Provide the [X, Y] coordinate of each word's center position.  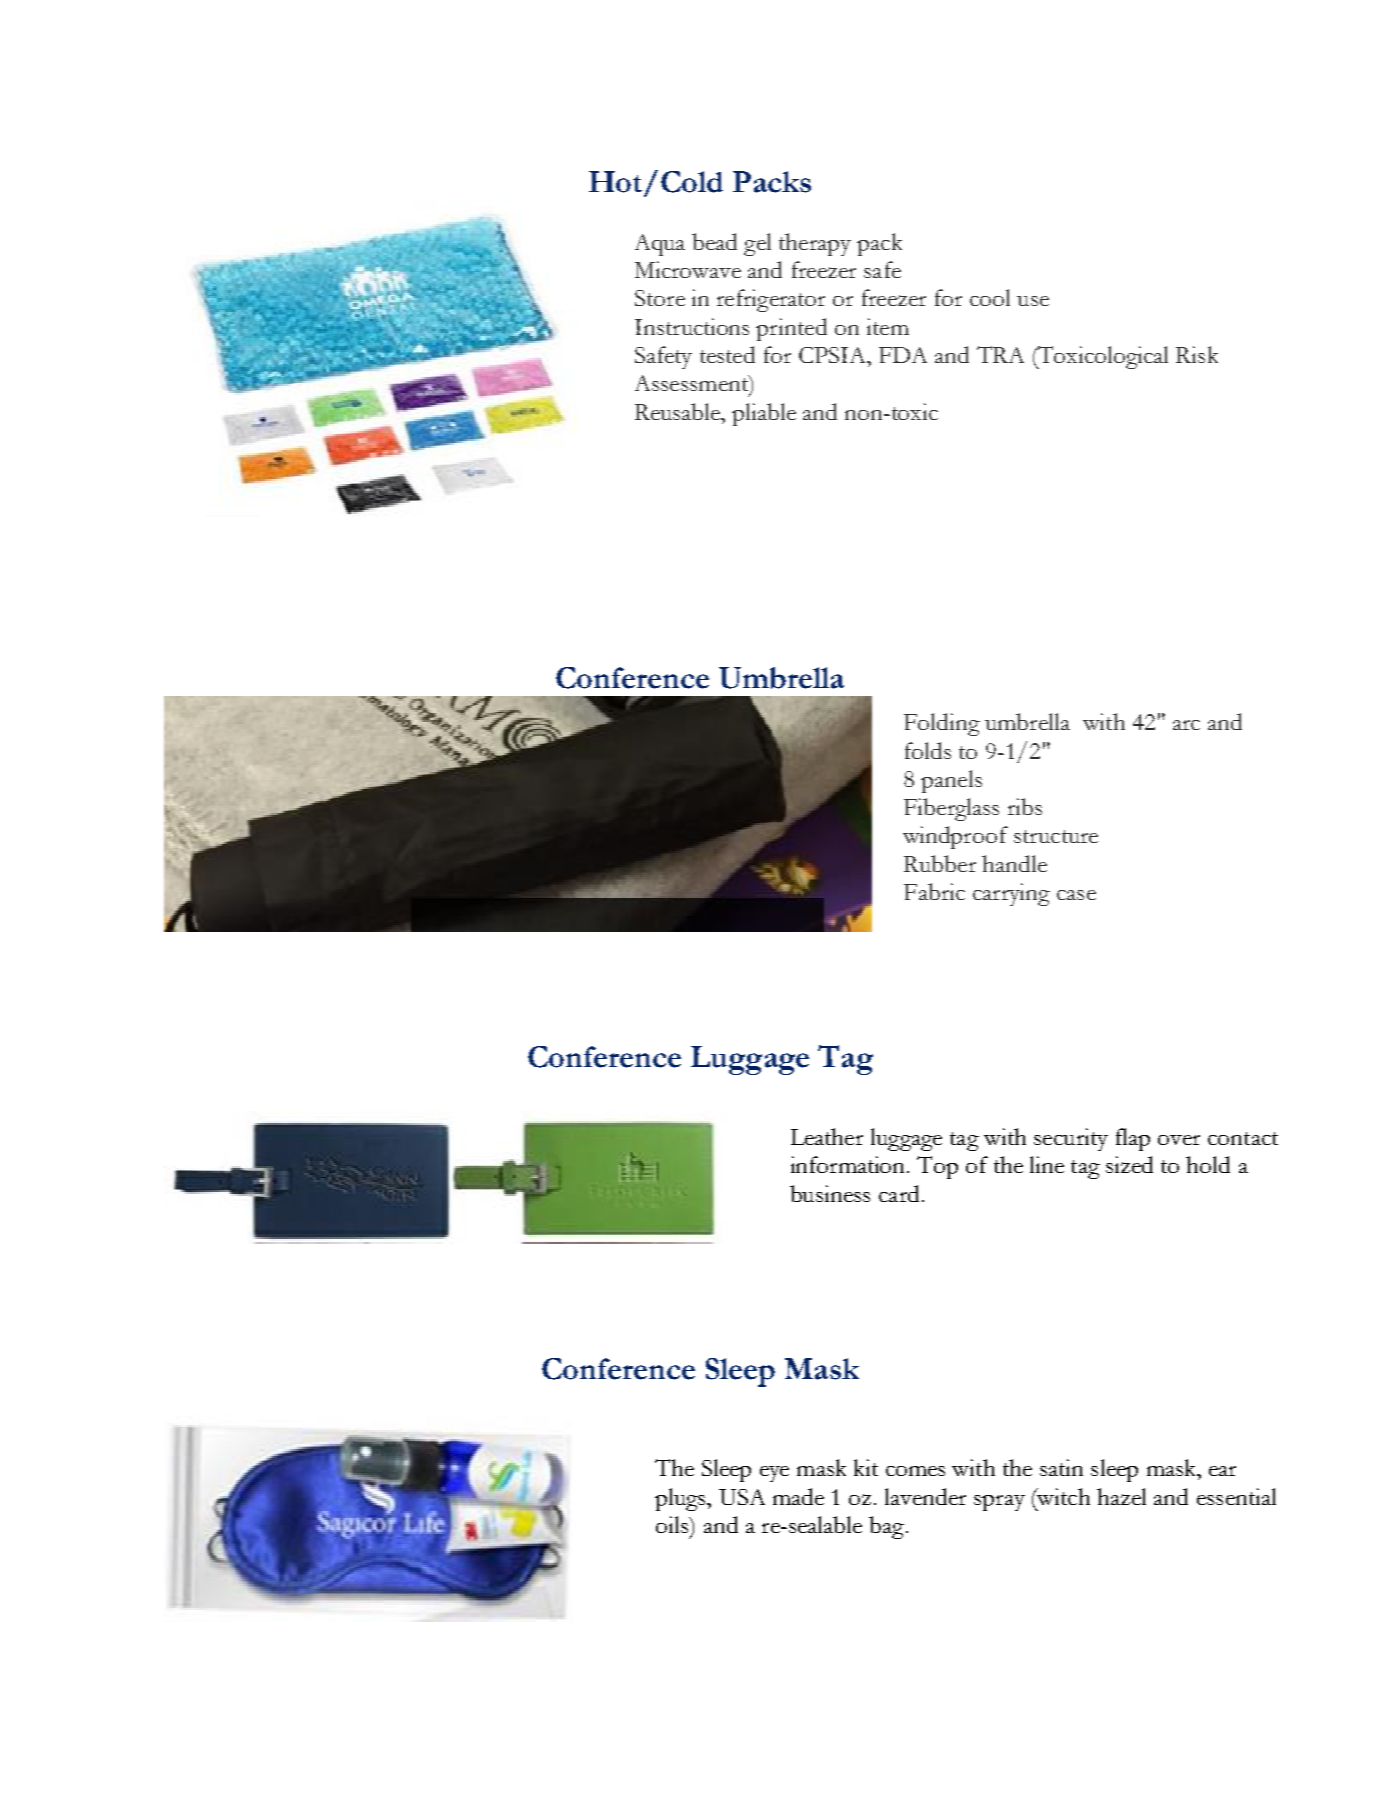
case [1076, 895]
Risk [1197, 354]
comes [915, 1471]
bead [714, 241]
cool [990, 297]
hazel [1121, 1496]
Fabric [934, 891]
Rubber [940, 863]
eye [774, 1474]
